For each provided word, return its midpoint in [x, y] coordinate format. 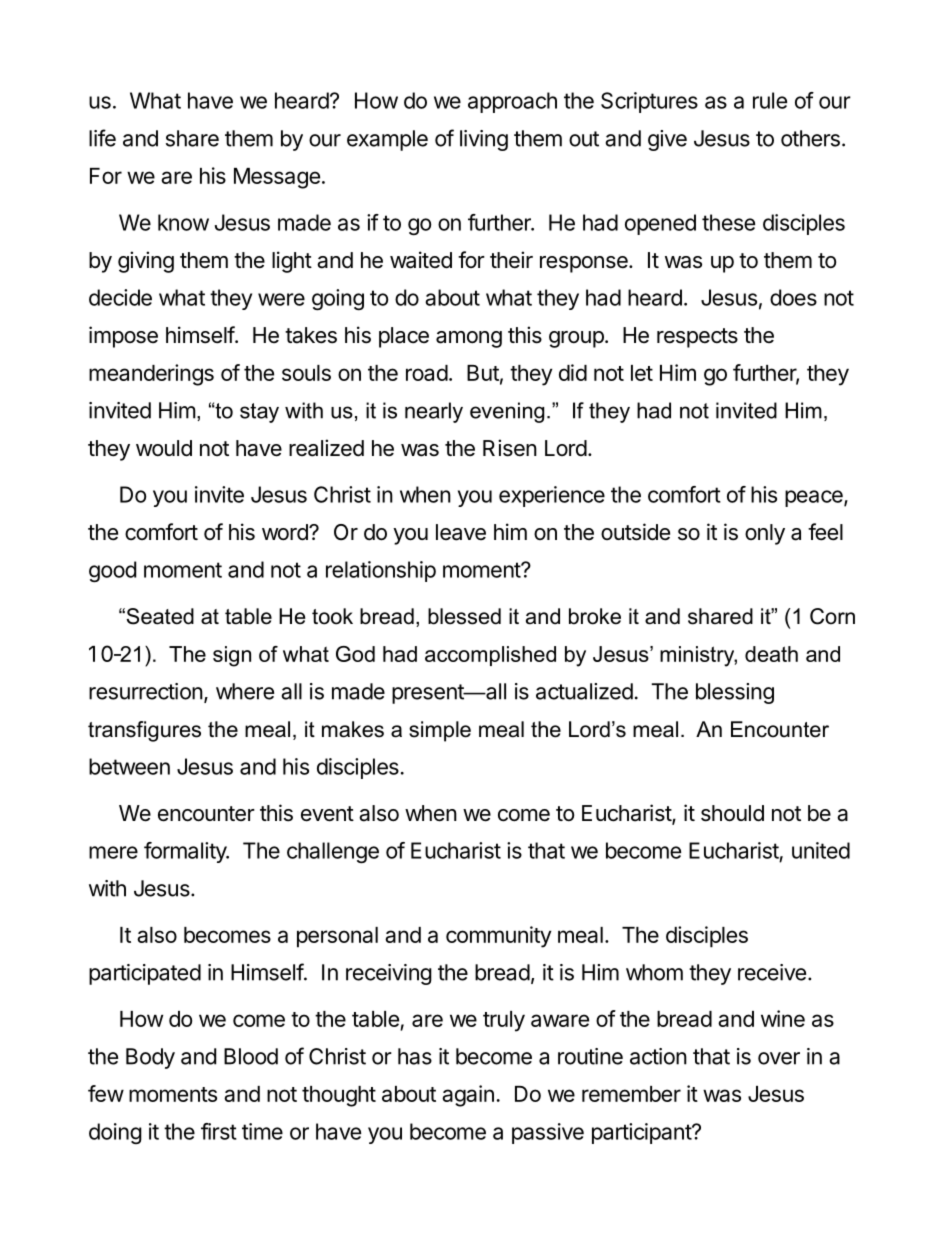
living [484, 140]
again [468, 1096]
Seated [159, 616]
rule [770, 100]
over [779, 1058]
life [102, 138]
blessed [464, 616]
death [771, 654]
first [219, 1131]
